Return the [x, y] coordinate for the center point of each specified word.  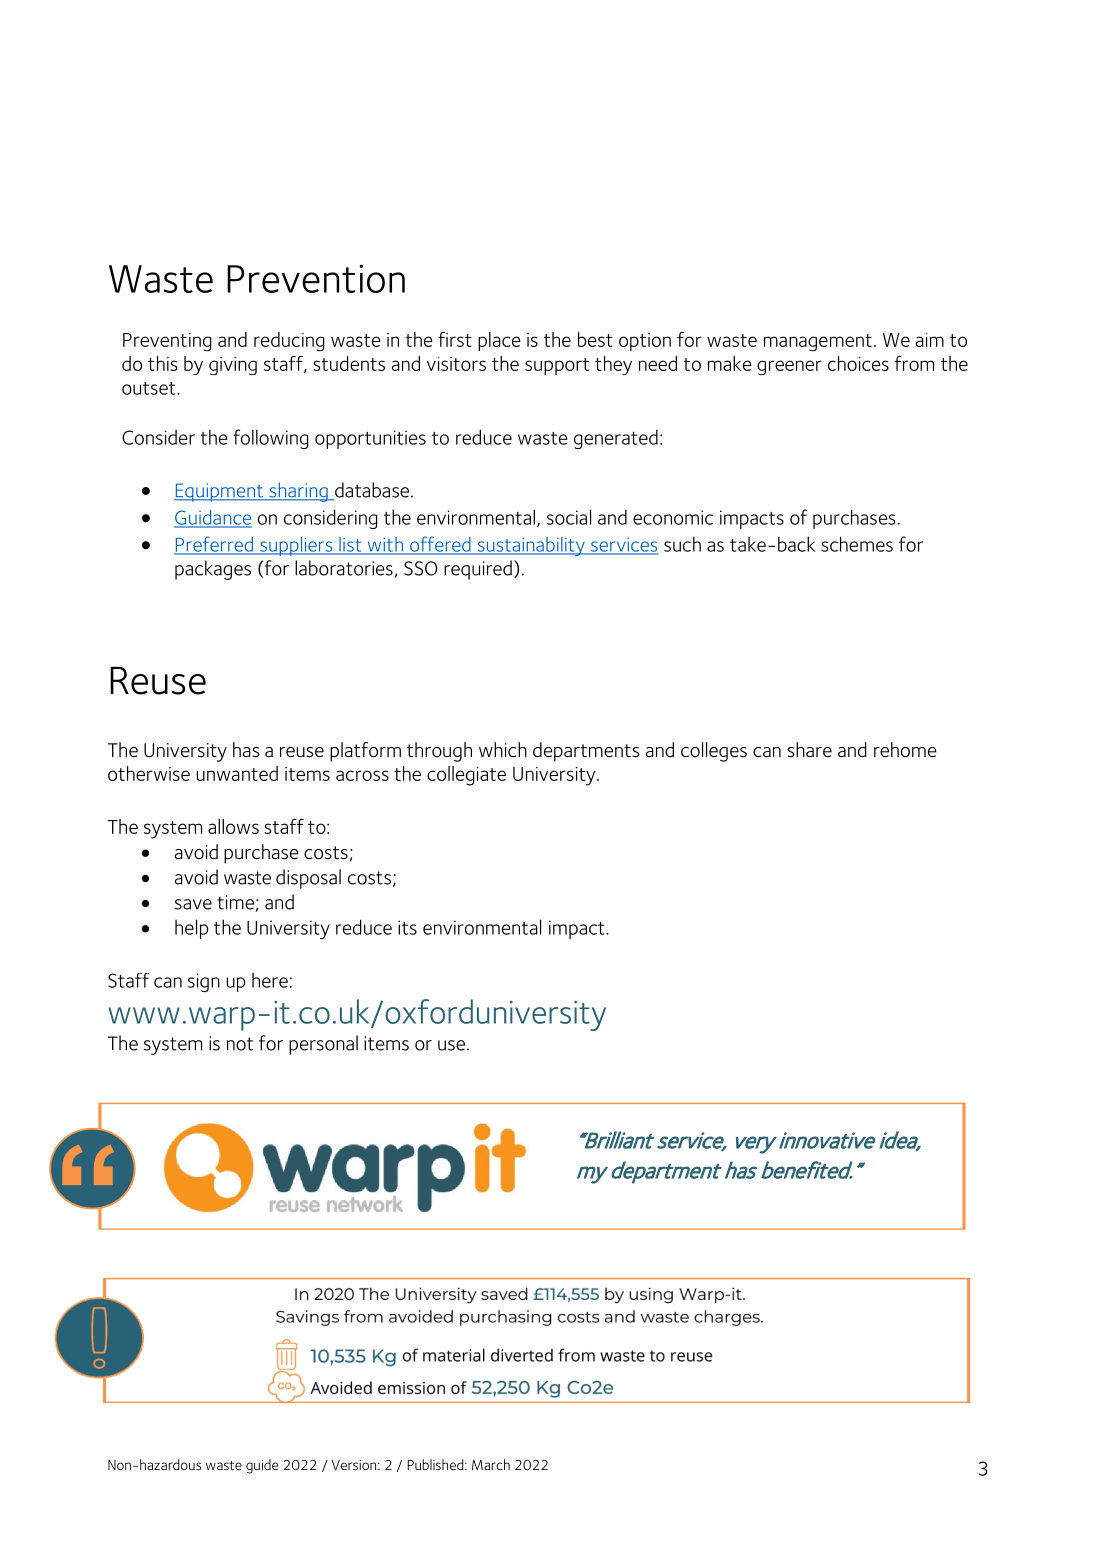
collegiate [466, 776]
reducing [289, 342]
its [407, 927]
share [809, 750]
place [499, 341]
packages [213, 570]
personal [323, 1045]
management [818, 343]
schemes [857, 544]
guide [262, 1466]
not [240, 1044]
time [235, 902]
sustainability [531, 546]
